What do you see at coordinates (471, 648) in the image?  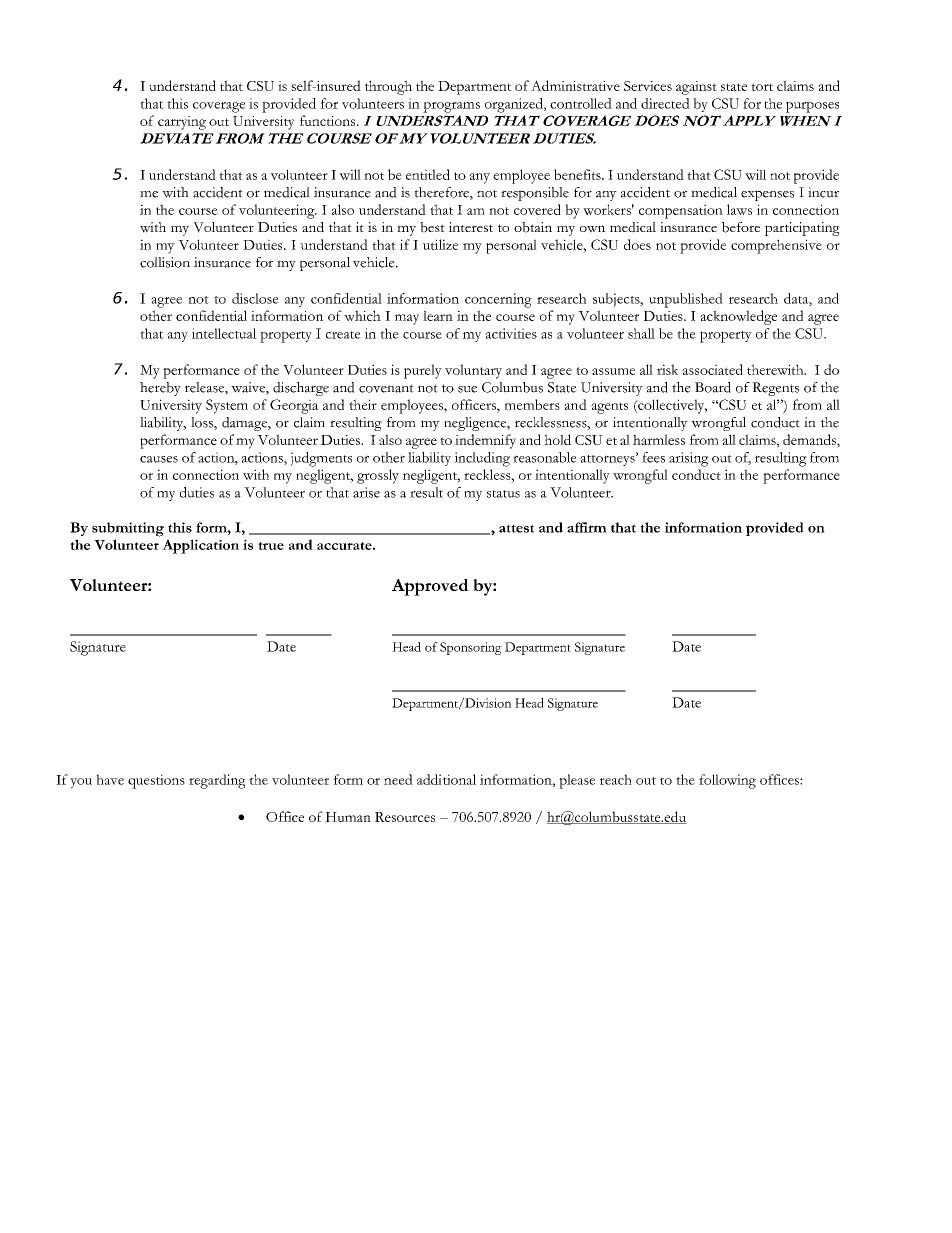 I see `Sponsoring` at bounding box center [471, 648].
